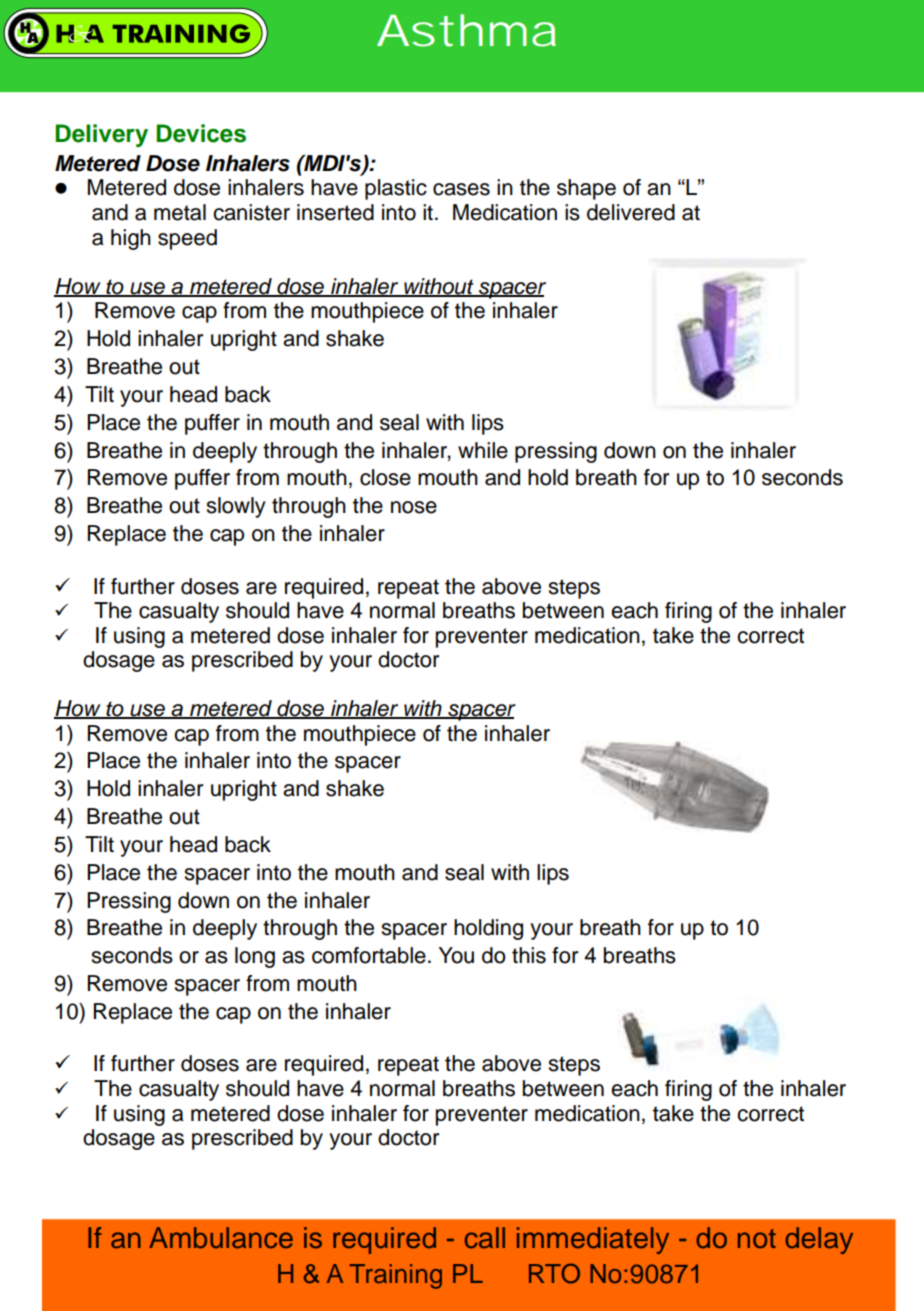 This image has height=1311, width=924. Describe the element at coordinates (485, 1238) in the image. I see `call` at that location.
